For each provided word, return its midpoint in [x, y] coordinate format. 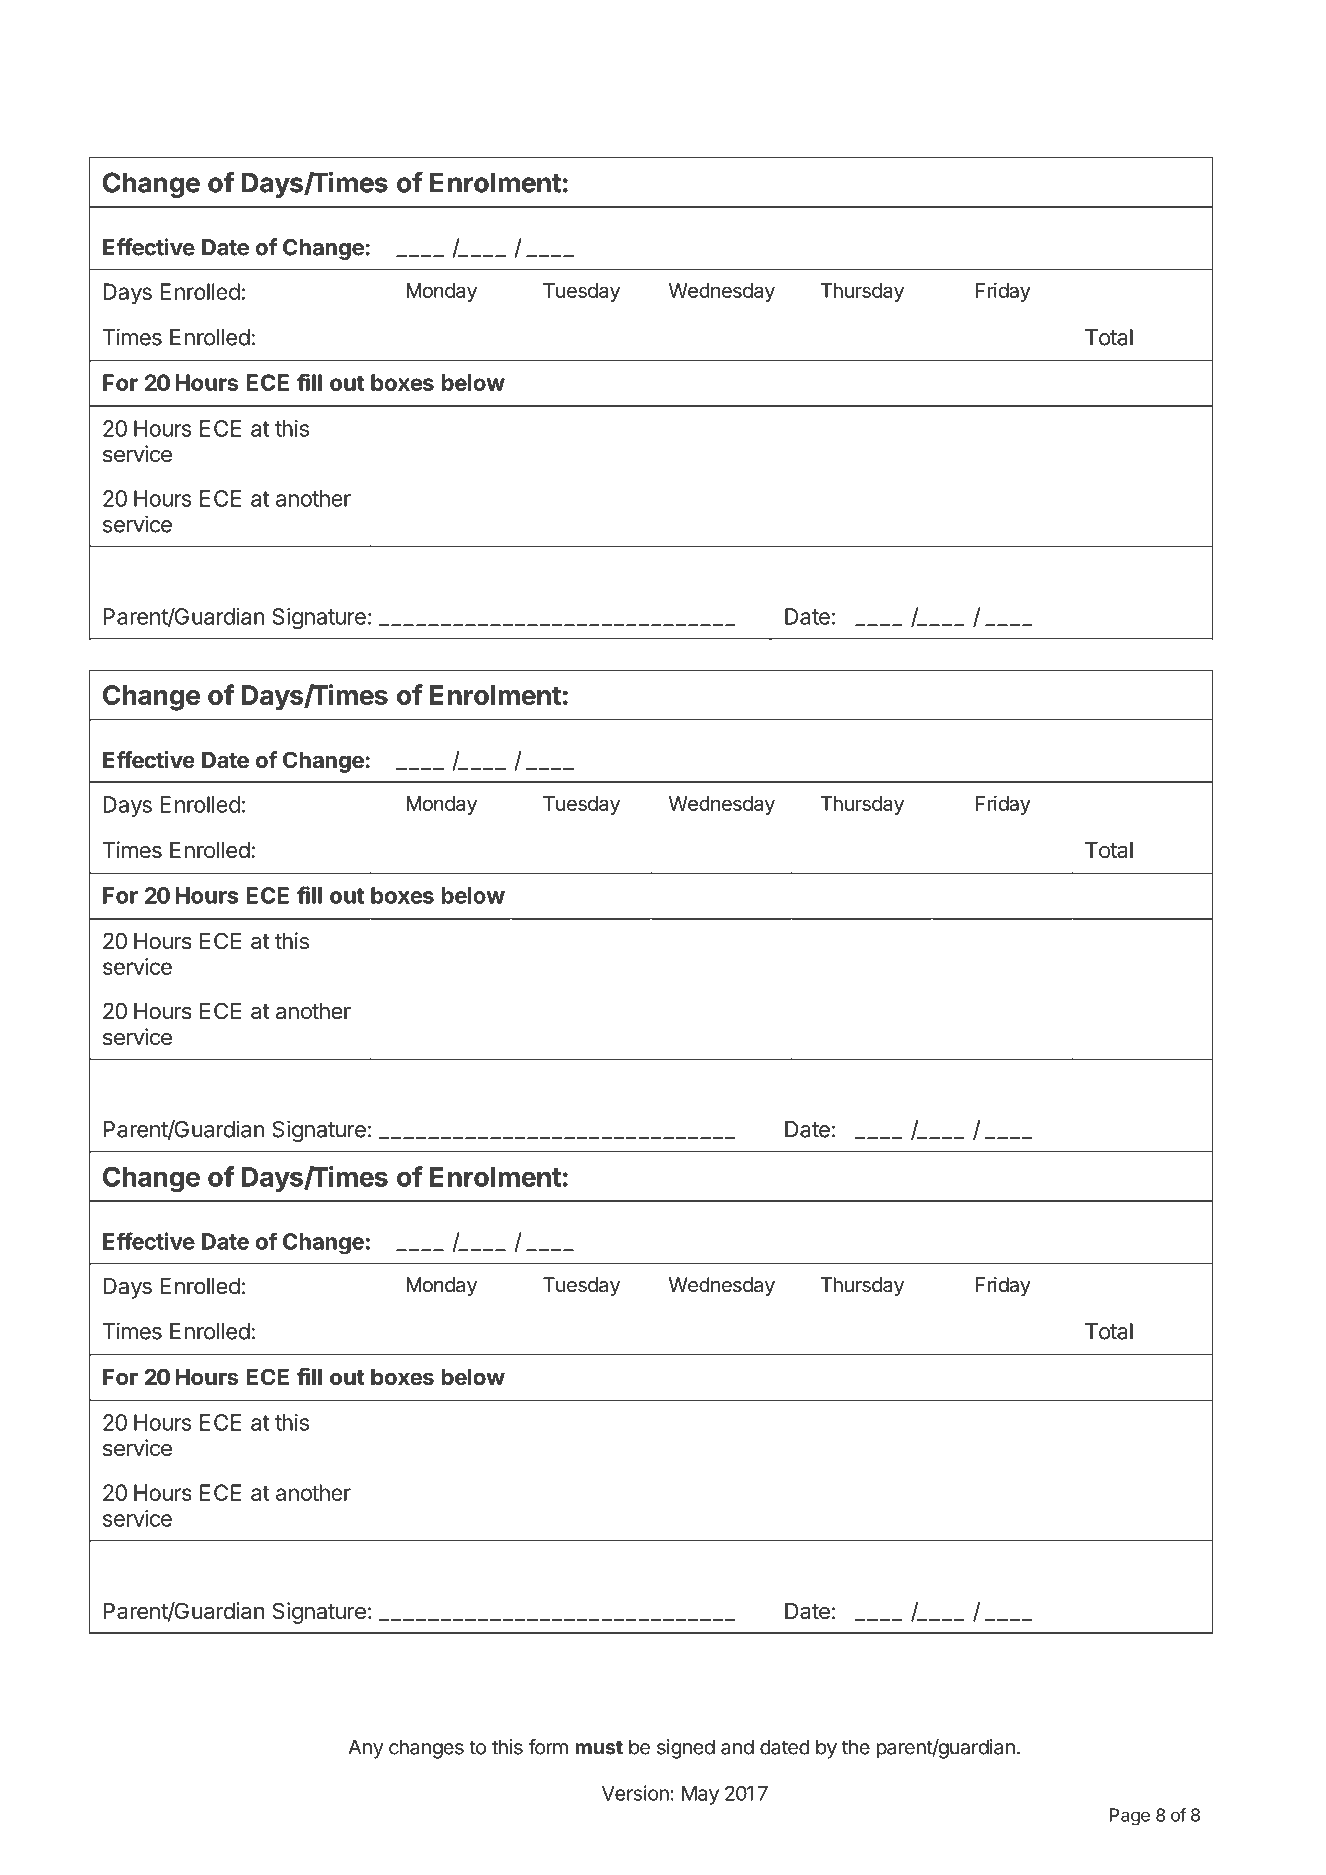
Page [1130, 1817]
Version [635, 1793]
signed [686, 1749]
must [599, 1747]
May [700, 1795]
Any [366, 1749]
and [737, 1747]
